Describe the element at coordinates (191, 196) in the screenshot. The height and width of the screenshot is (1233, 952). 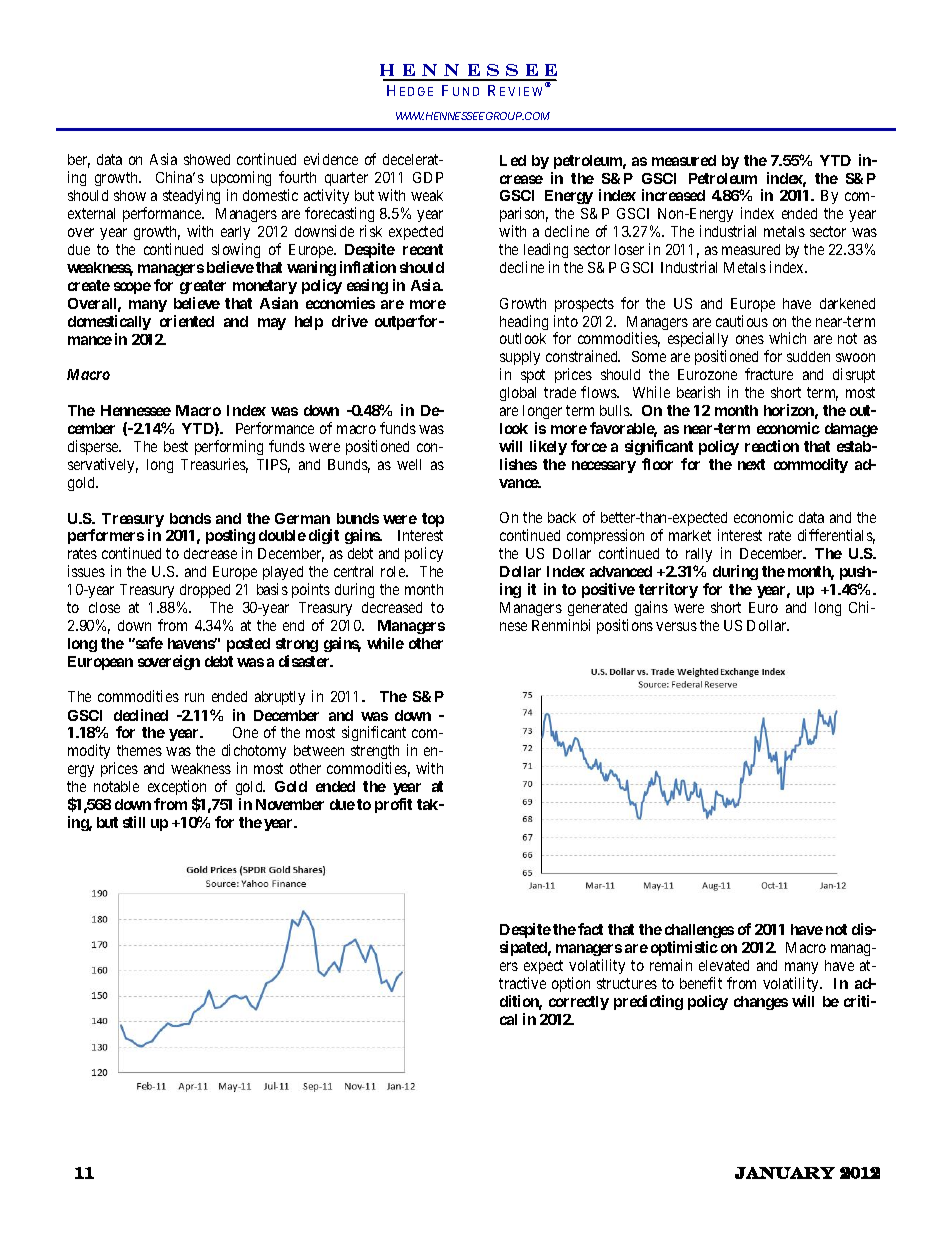
I see `steadying` at that location.
